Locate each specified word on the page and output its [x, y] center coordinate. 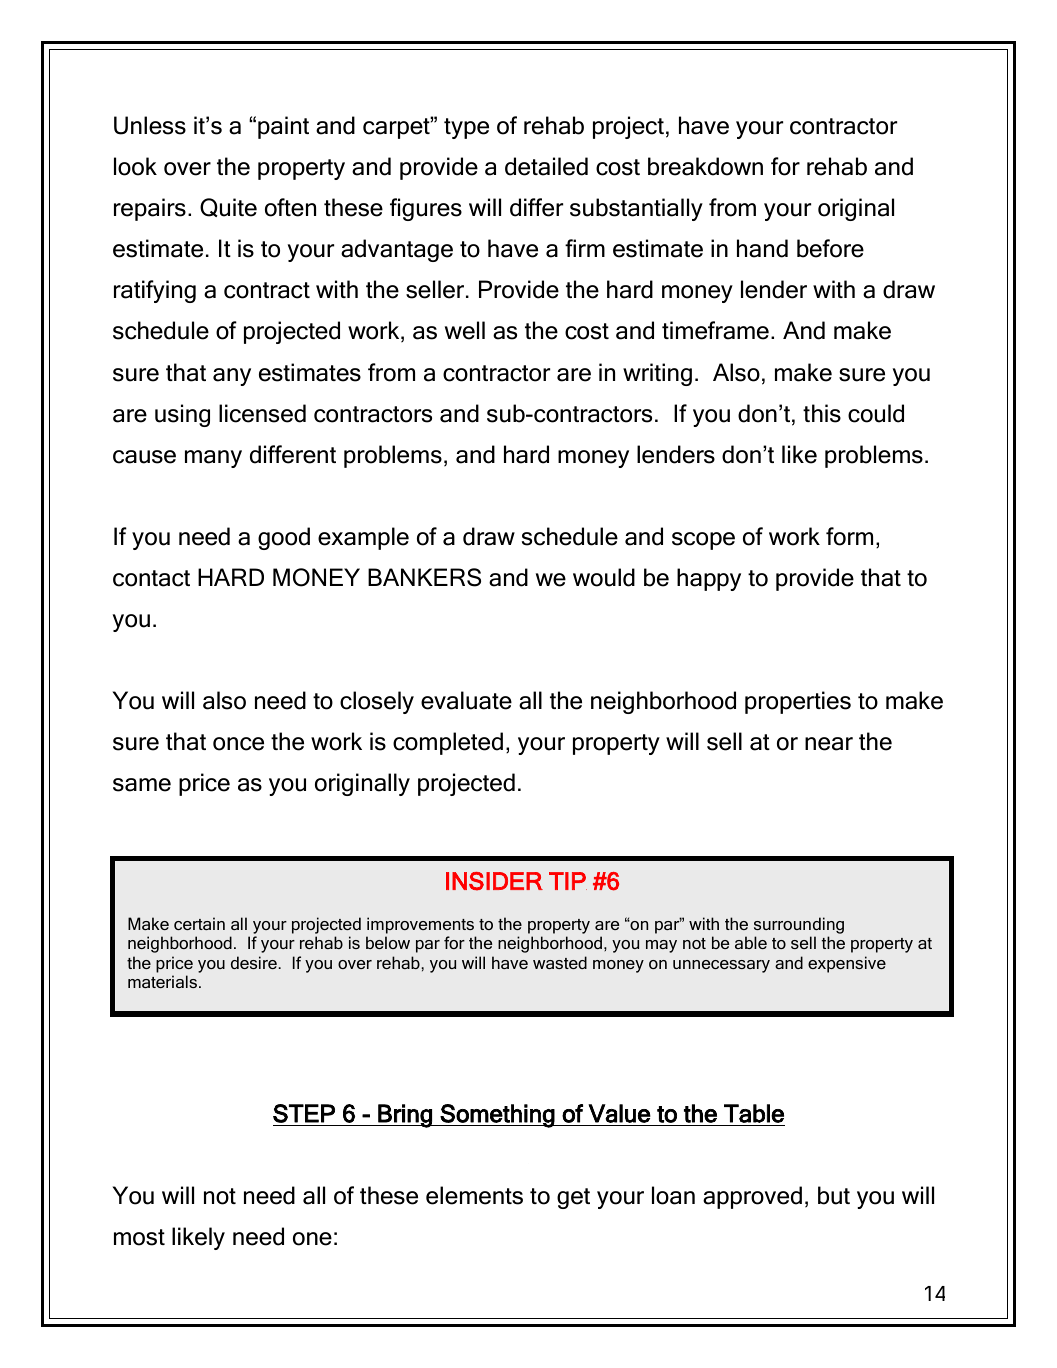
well [465, 330]
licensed [262, 413]
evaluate [466, 700]
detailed [546, 166]
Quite [228, 207]
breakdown [705, 166]
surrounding [799, 925]
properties [798, 702]
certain [199, 923]
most [139, 1237]
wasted [560, 962]
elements [474, 1195]
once [238, 744]
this [822, 413]
